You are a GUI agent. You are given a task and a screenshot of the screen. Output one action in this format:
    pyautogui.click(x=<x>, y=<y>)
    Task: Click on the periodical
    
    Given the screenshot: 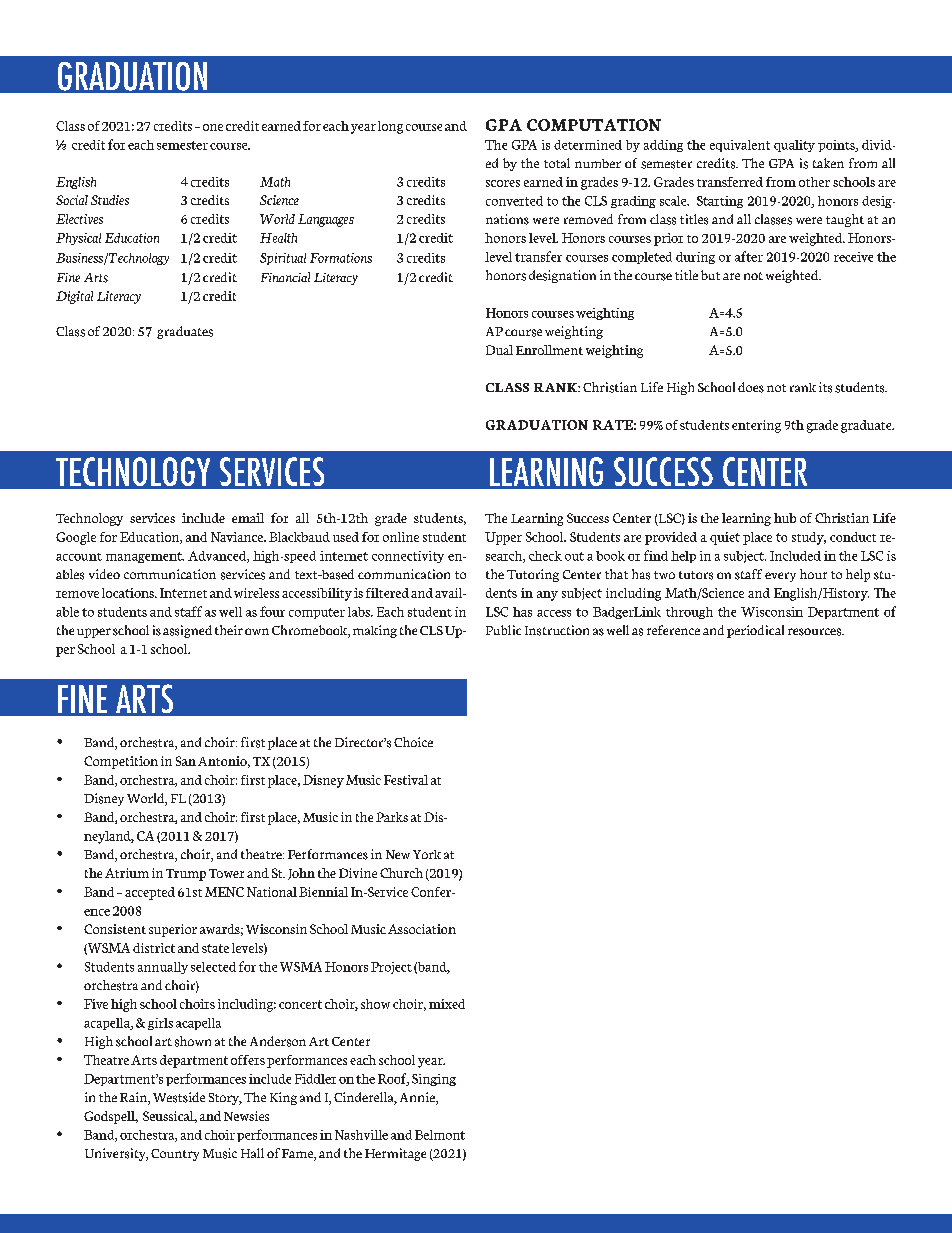 What is the action you would take?
    pyautogui.click(x=755, y=631)
